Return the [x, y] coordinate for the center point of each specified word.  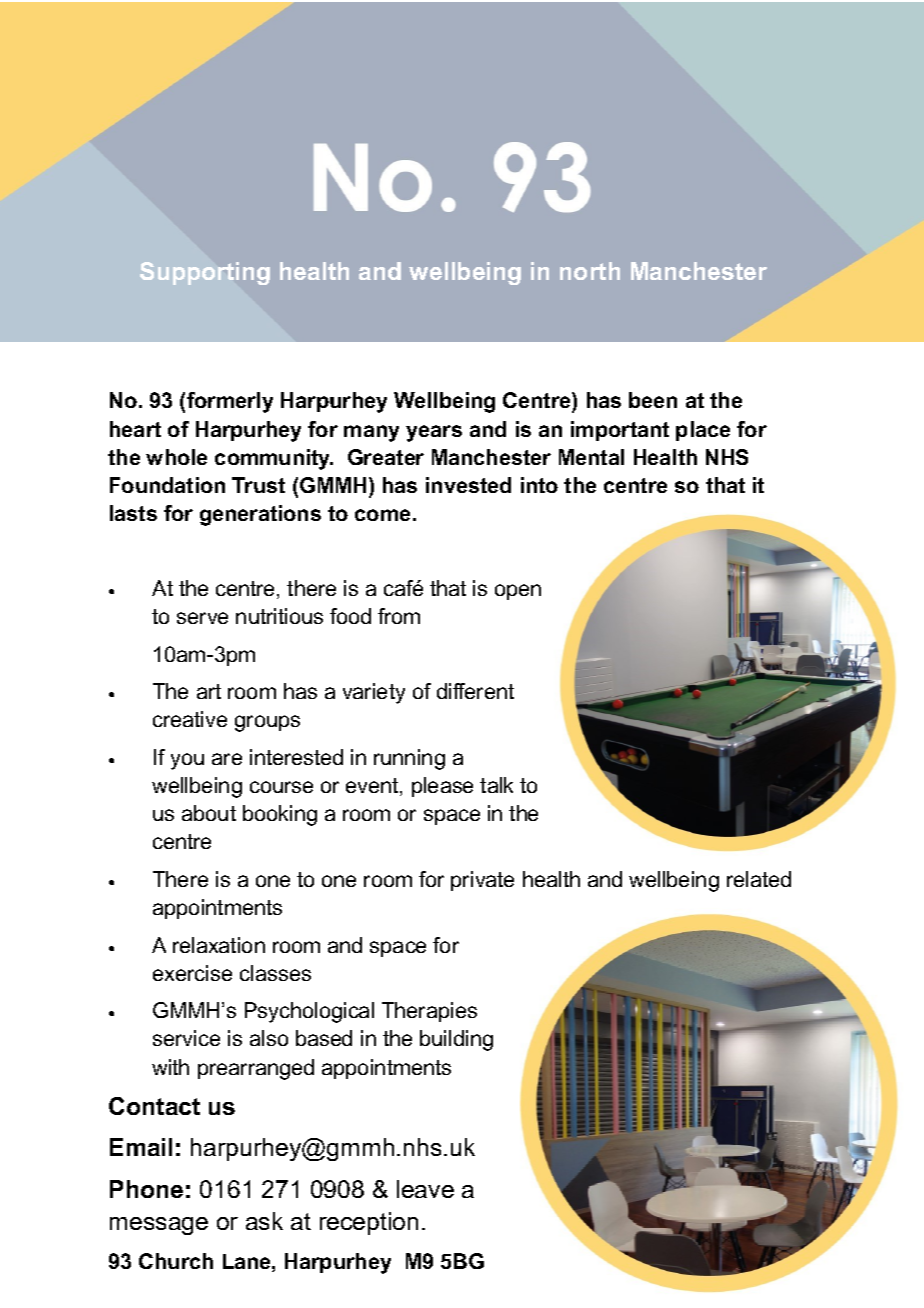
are [227, 759]
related [759, 879]
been [653, 400]
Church [176, 1261]
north [590, 271]
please [442, 787]
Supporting [205, 273]
